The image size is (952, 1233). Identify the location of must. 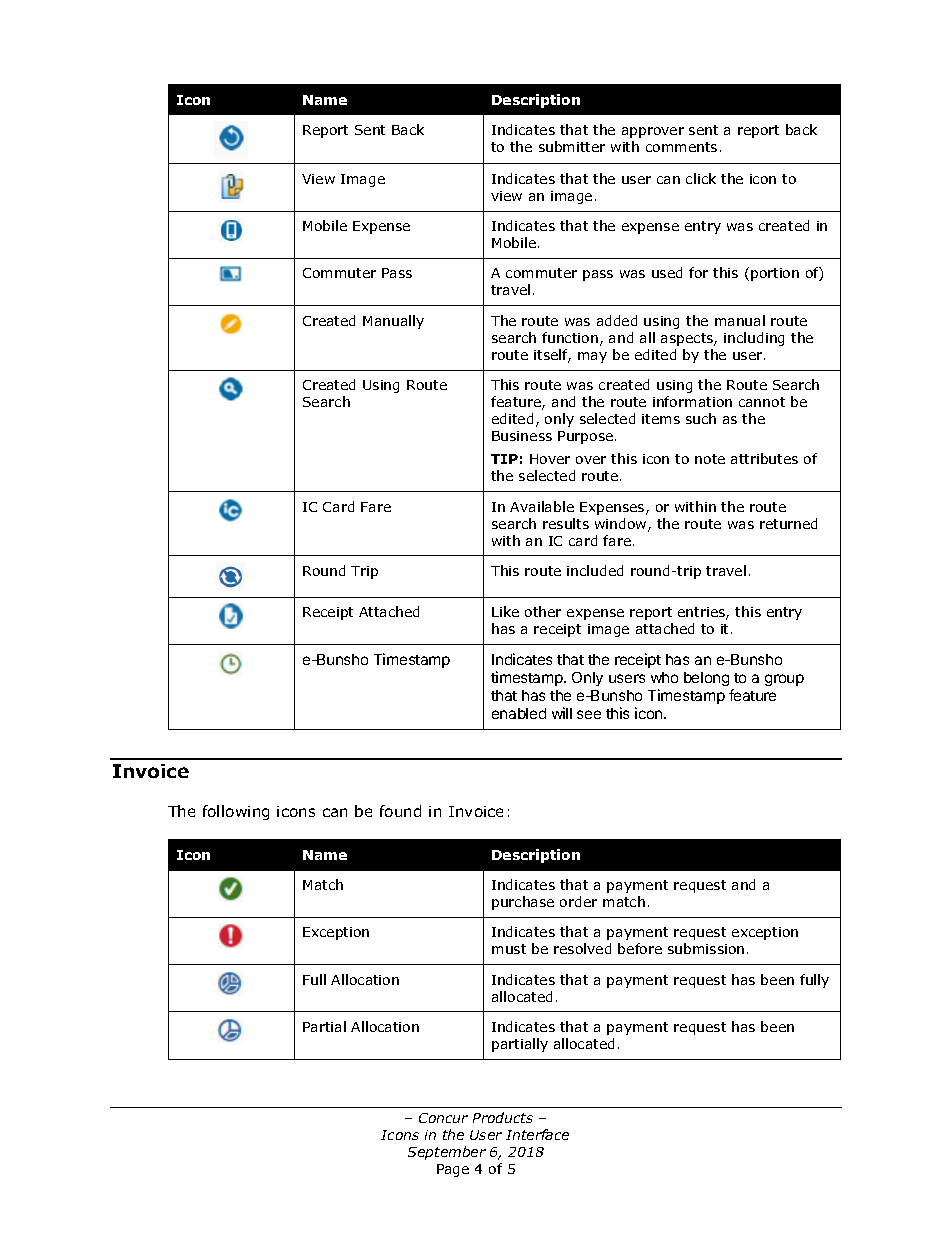
(509, 949).
